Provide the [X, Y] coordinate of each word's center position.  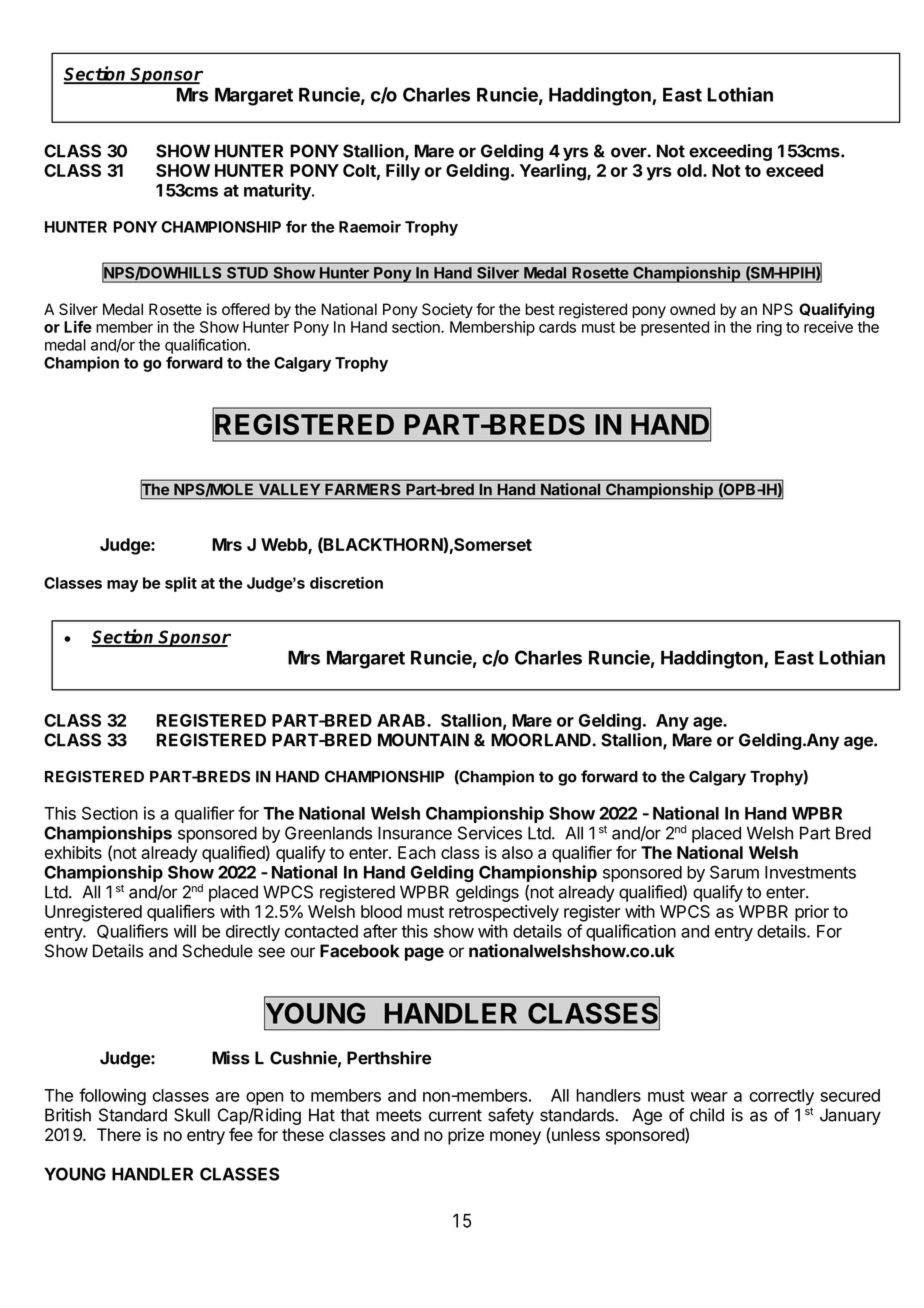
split [181, 584]
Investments [810, 872]
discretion [346, 582]
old [690, 170]
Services [490, 833]
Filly [403, 172]
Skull [192, 1115]
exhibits [73, 852]
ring [769, 328]
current [455, 1115]
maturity [278, 191]
